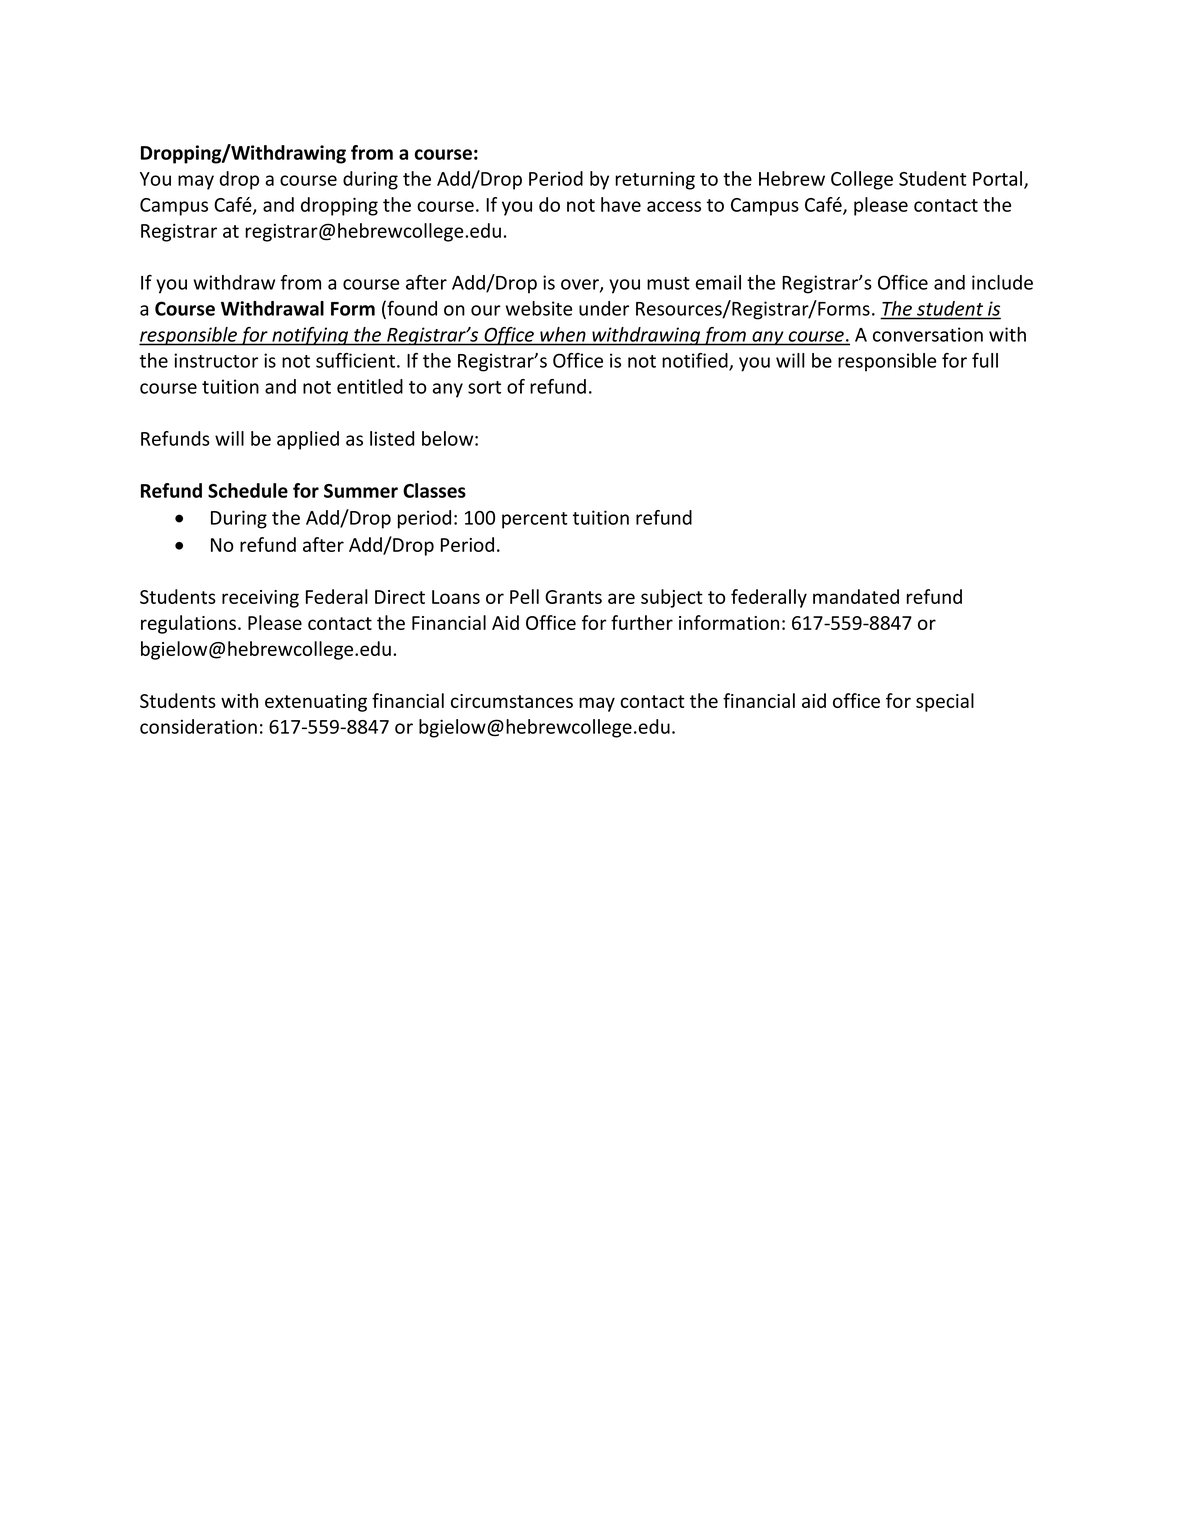  What do you see at coordinates (512, 701) in the screenshot?
I see `circumstances` at bounding box center [512, 701].
